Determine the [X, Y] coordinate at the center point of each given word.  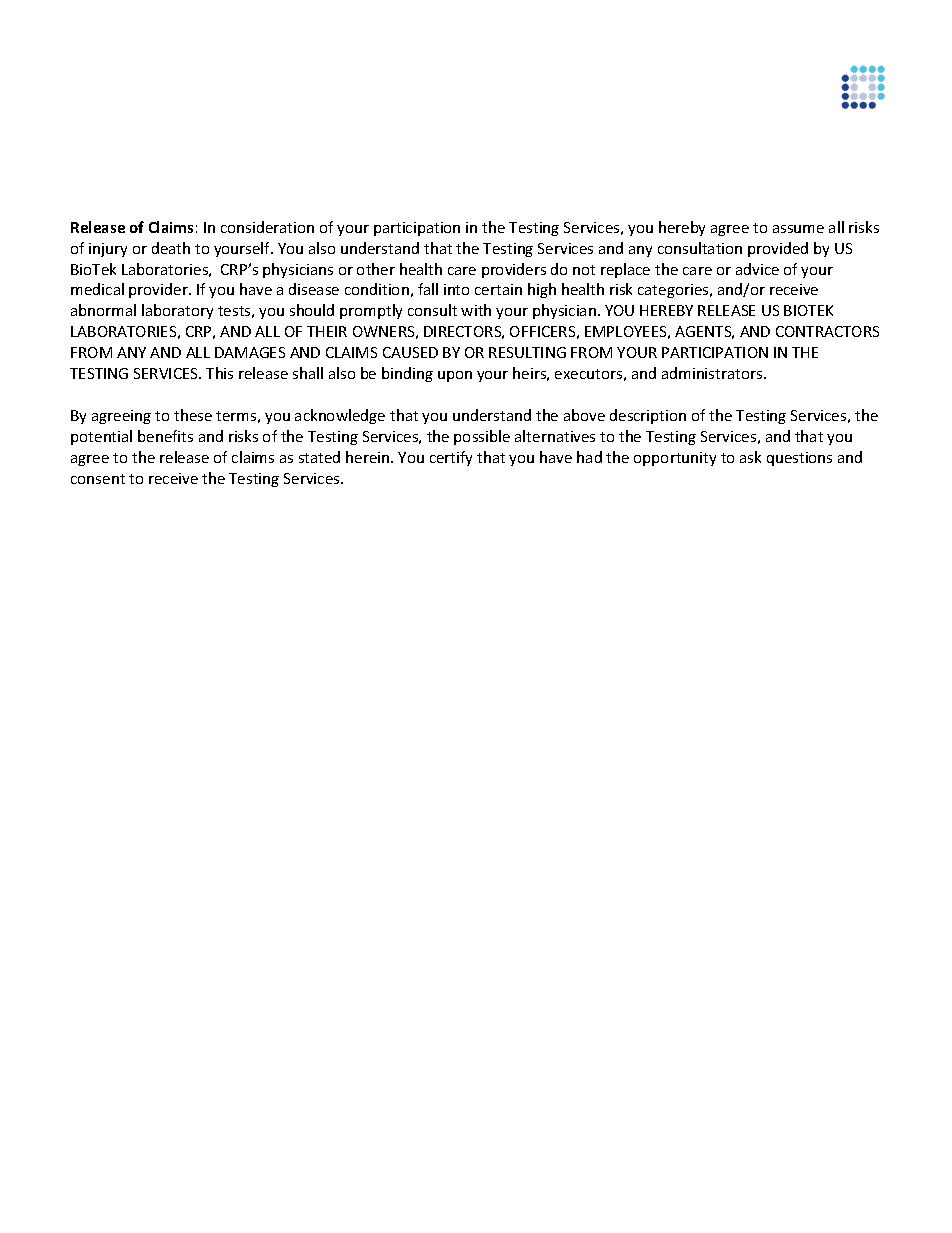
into [456, 289]
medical [97, 289]
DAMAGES [250, 352]
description [648, 416]
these [193, 415]
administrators [713, 373]
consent [98, 479]
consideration [267, 227]
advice [757, 269]
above [584, 415]
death [171, 248]
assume [798, 229]
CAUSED [410, 352]
